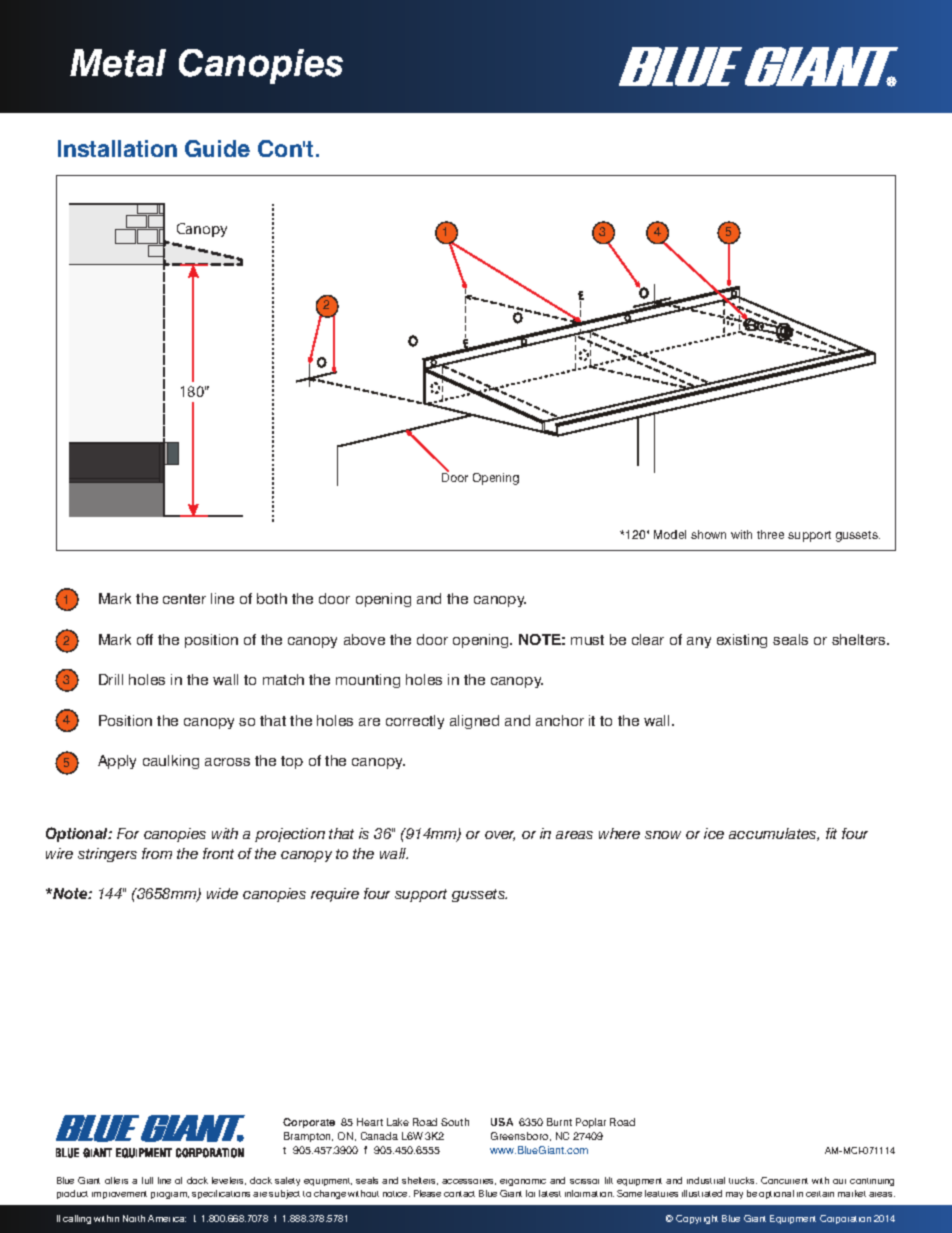  Describe the element at coordinates (217, 148) in the screenshot. I see `Guide` at that location.
